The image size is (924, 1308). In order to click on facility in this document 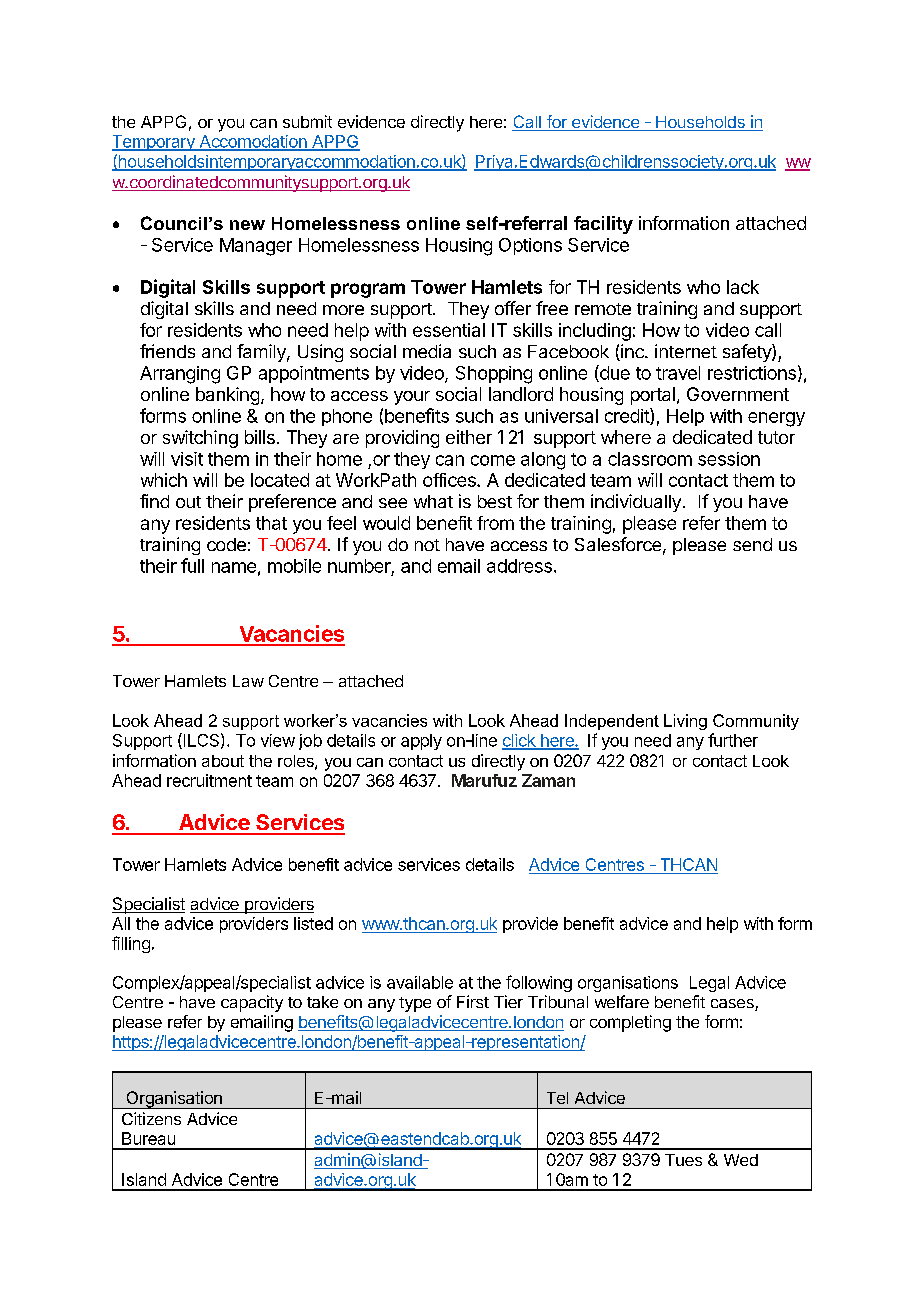, I will do `click(603, 225)`.
